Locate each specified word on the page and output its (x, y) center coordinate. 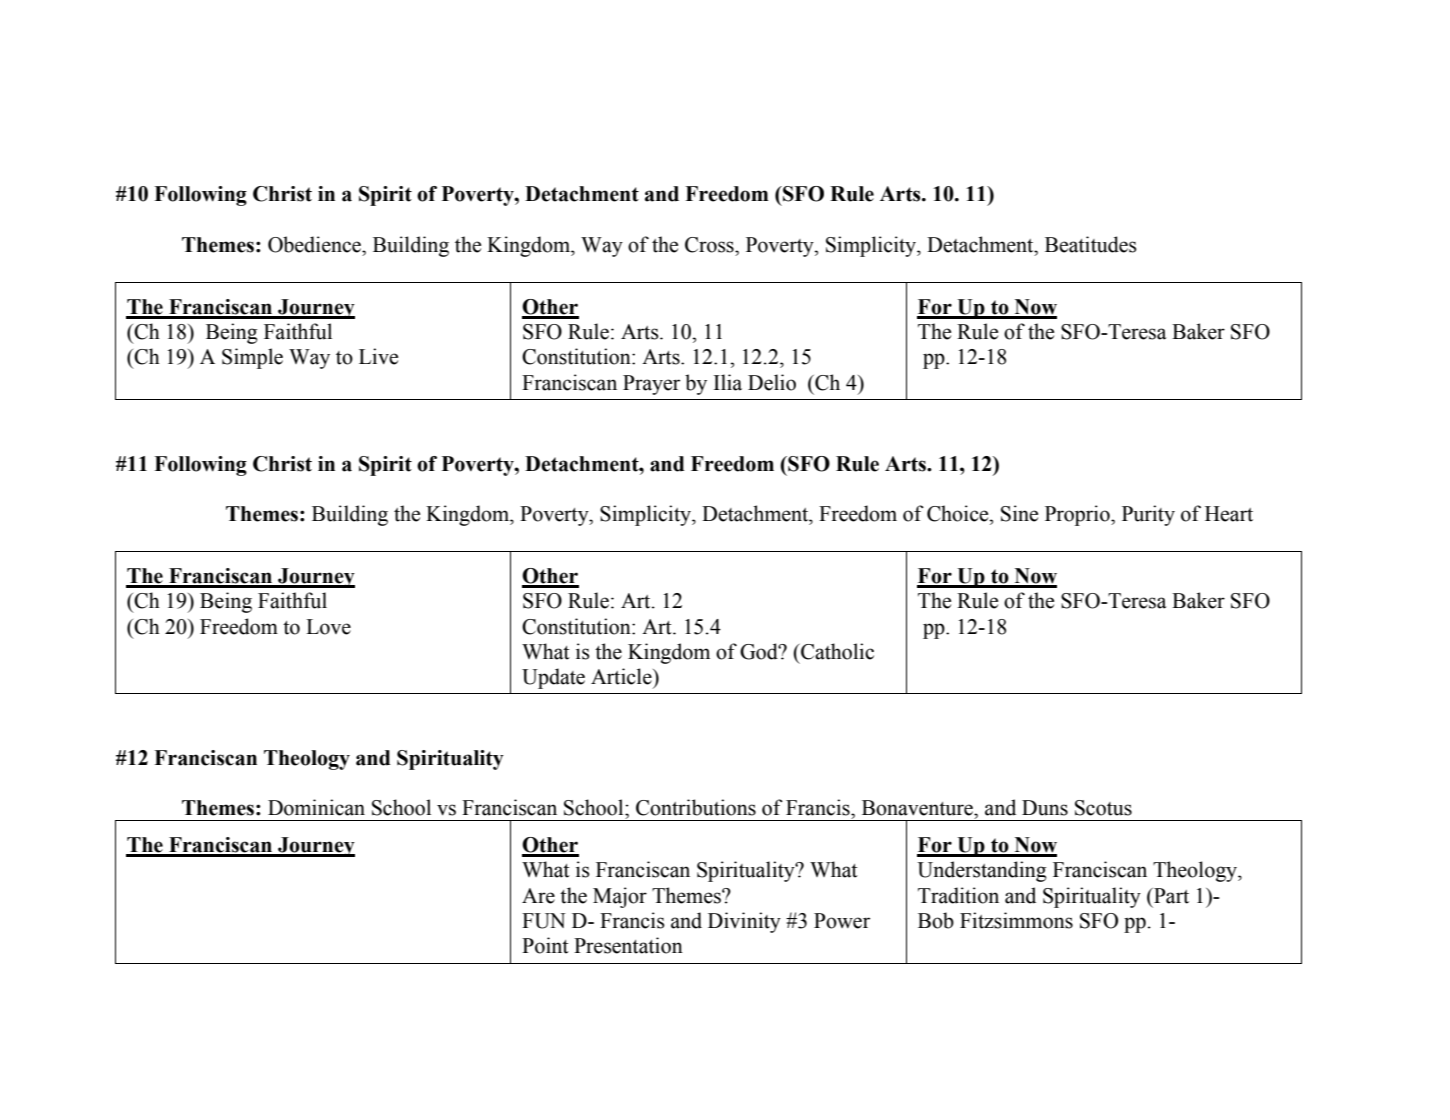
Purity (1148, 515)
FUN (544, 921)
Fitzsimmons (1016, 920)
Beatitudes (1091, 244)
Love (328, 627)
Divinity (744, 922)
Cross (710, 245)
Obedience (315, 244)
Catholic (836, 651)
